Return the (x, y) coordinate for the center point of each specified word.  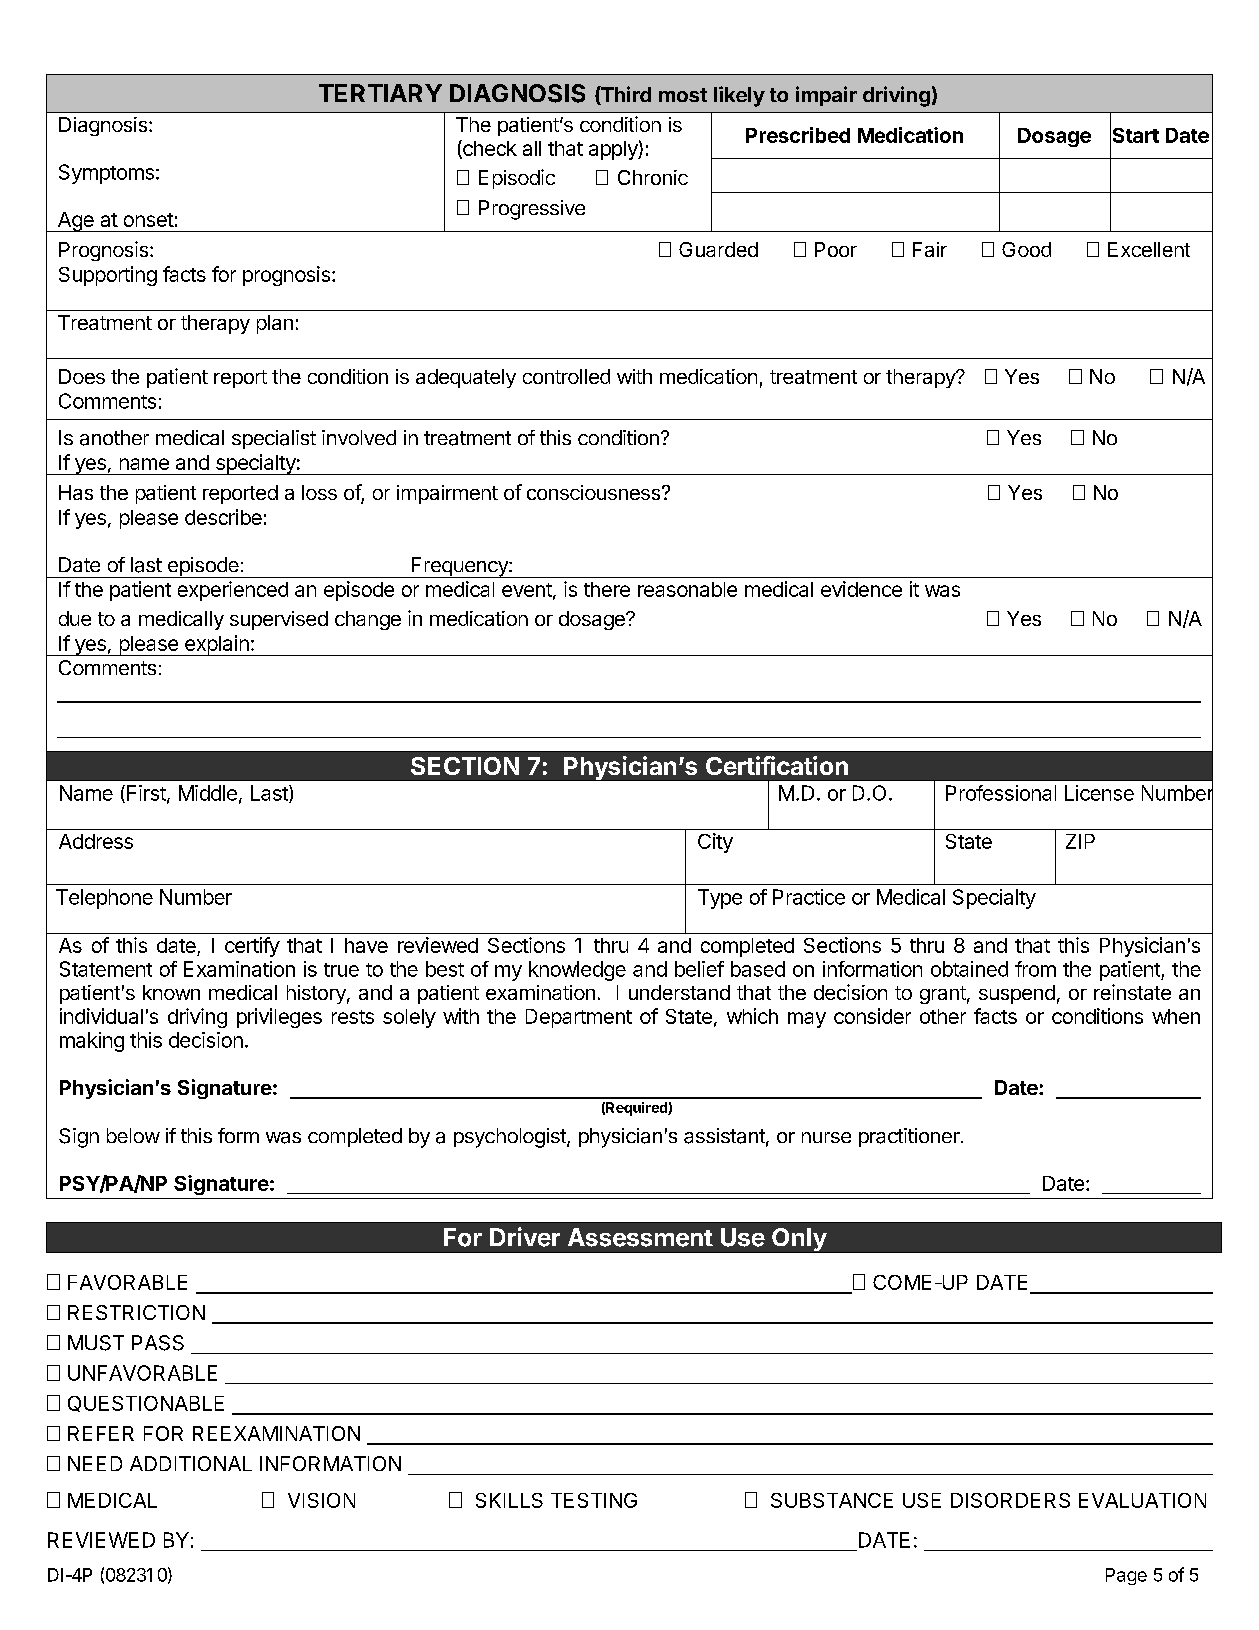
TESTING (594, 1500)
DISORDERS (1010, 1500)
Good (1026, 249)
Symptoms (106, 174)
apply (614, 150)
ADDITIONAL (191, 1463)
